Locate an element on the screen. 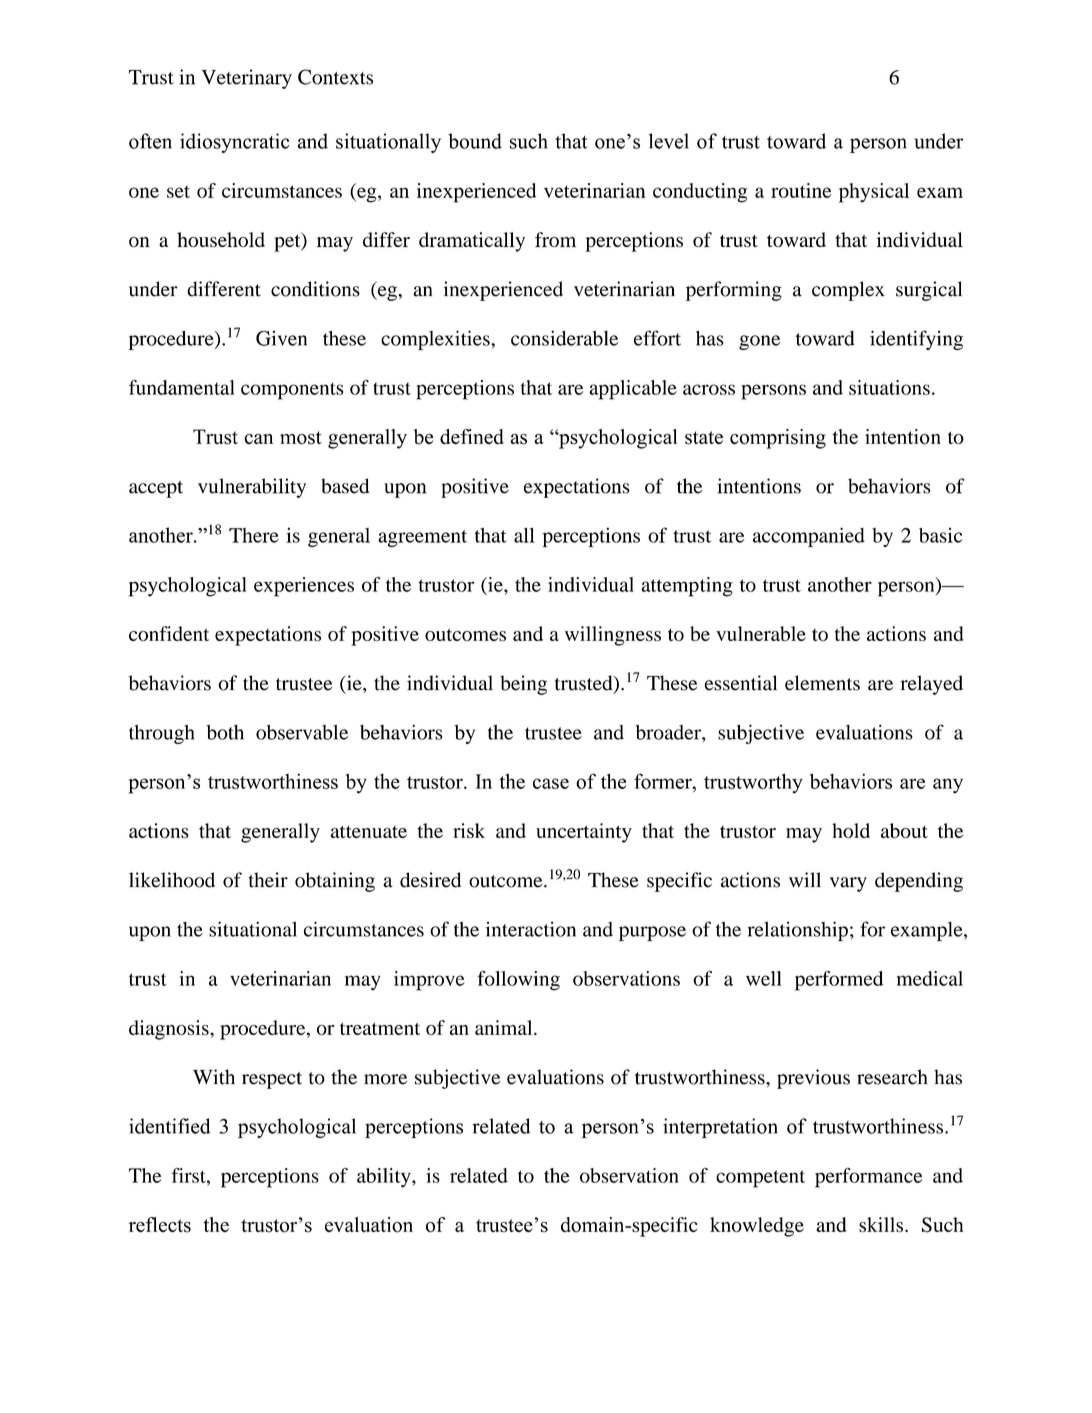  considerable is located at coordinates (565, 338).
